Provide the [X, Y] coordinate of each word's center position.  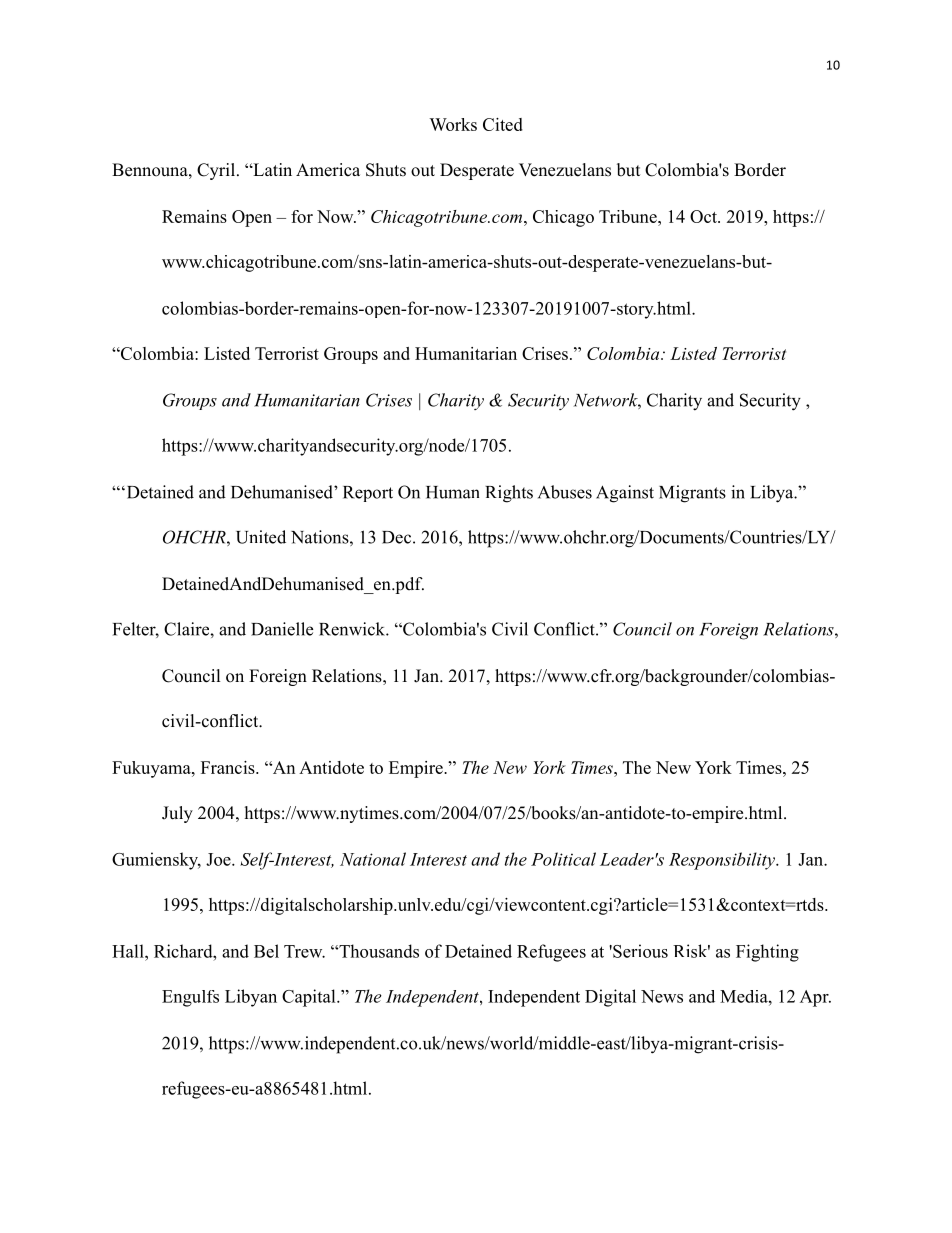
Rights [509, 494]
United [261, 537]
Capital [310, 998]
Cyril [216, 171]
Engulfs [190, 998]
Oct [704, 216]
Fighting [767, 953]
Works [453, 124]
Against [625, 494]
